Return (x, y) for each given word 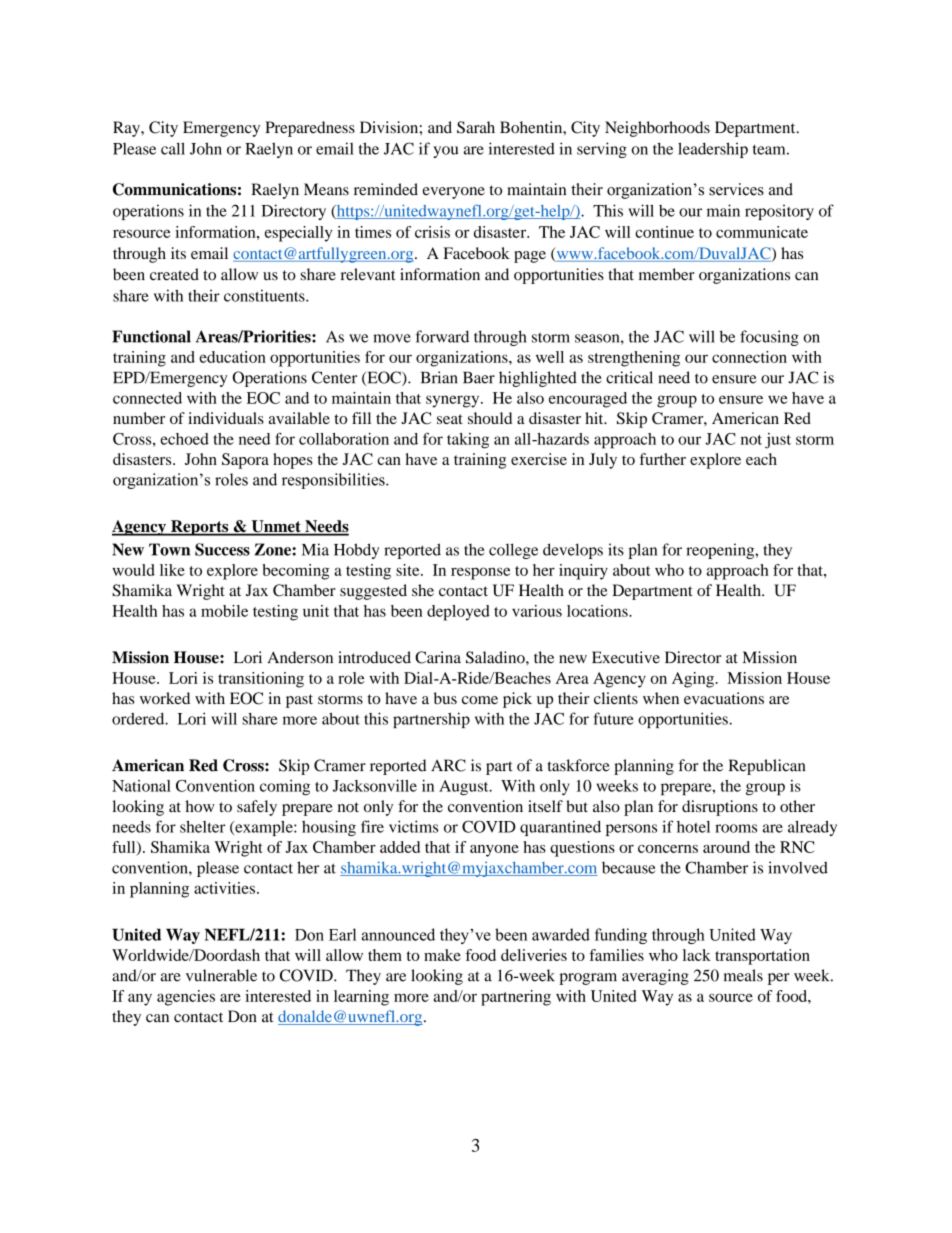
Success (222, 549)
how (200, 806)
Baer (479, 378)
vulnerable (221, 975)
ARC (448, 765)
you (445, 152)
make (442, 955)
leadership (713, 150)
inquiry (583, 572)
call (173, 148)
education (232, 357)
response (480, 573)
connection (749, 357)
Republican (767, 767)
